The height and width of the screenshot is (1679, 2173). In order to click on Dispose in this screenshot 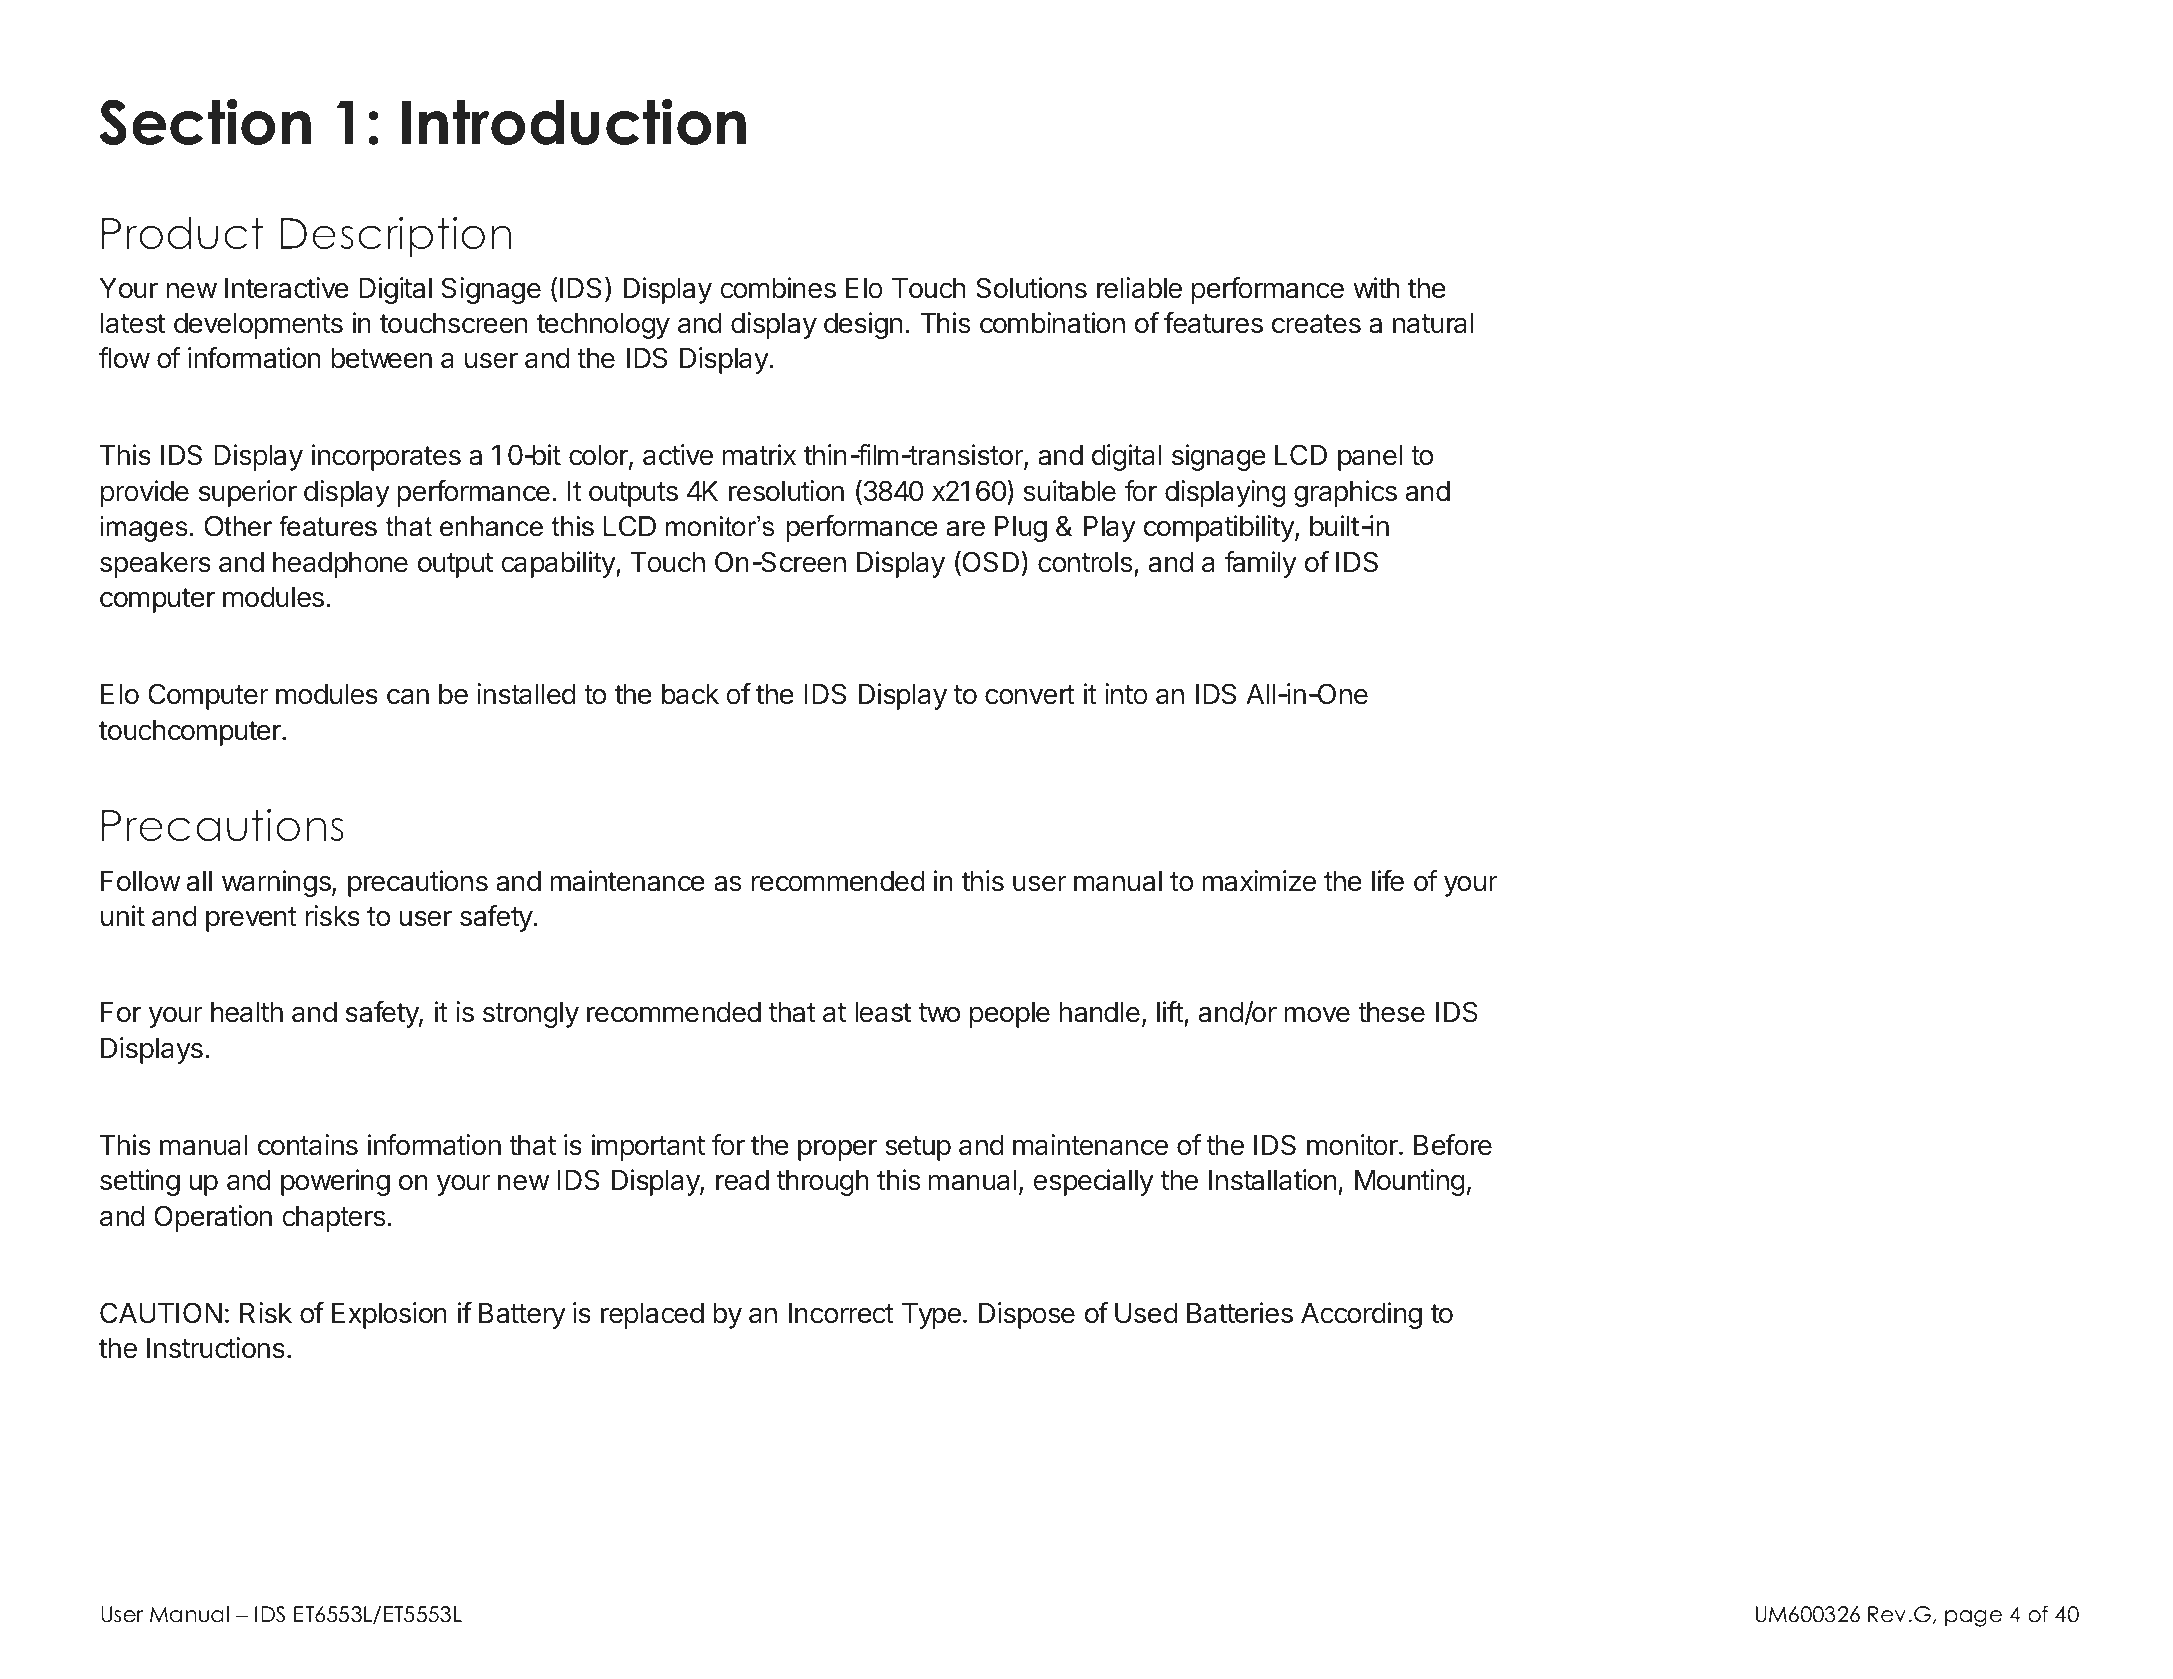, I will do `click(1027, 1315)`.
